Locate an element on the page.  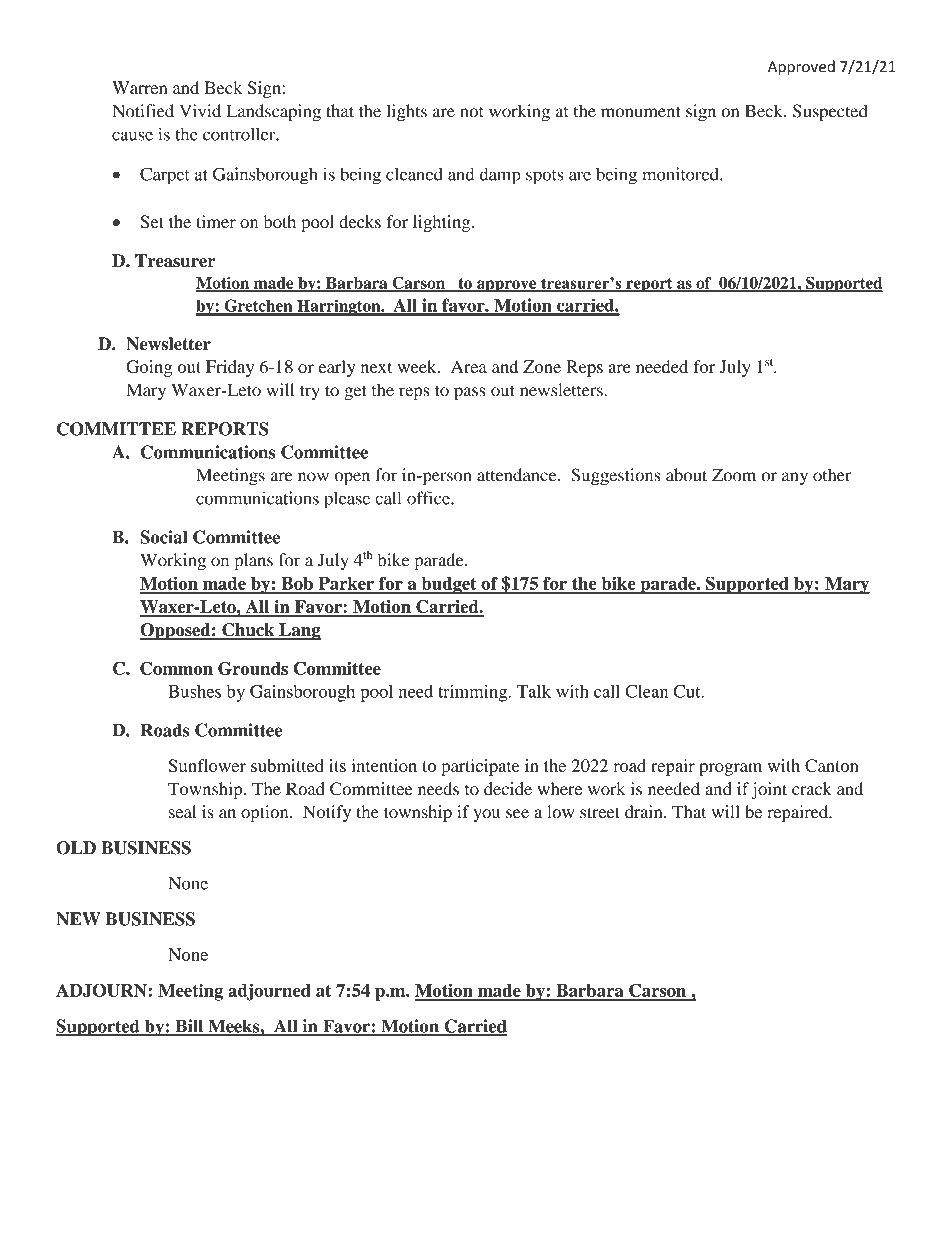
Bill is located at coordinates (189, 1027).
